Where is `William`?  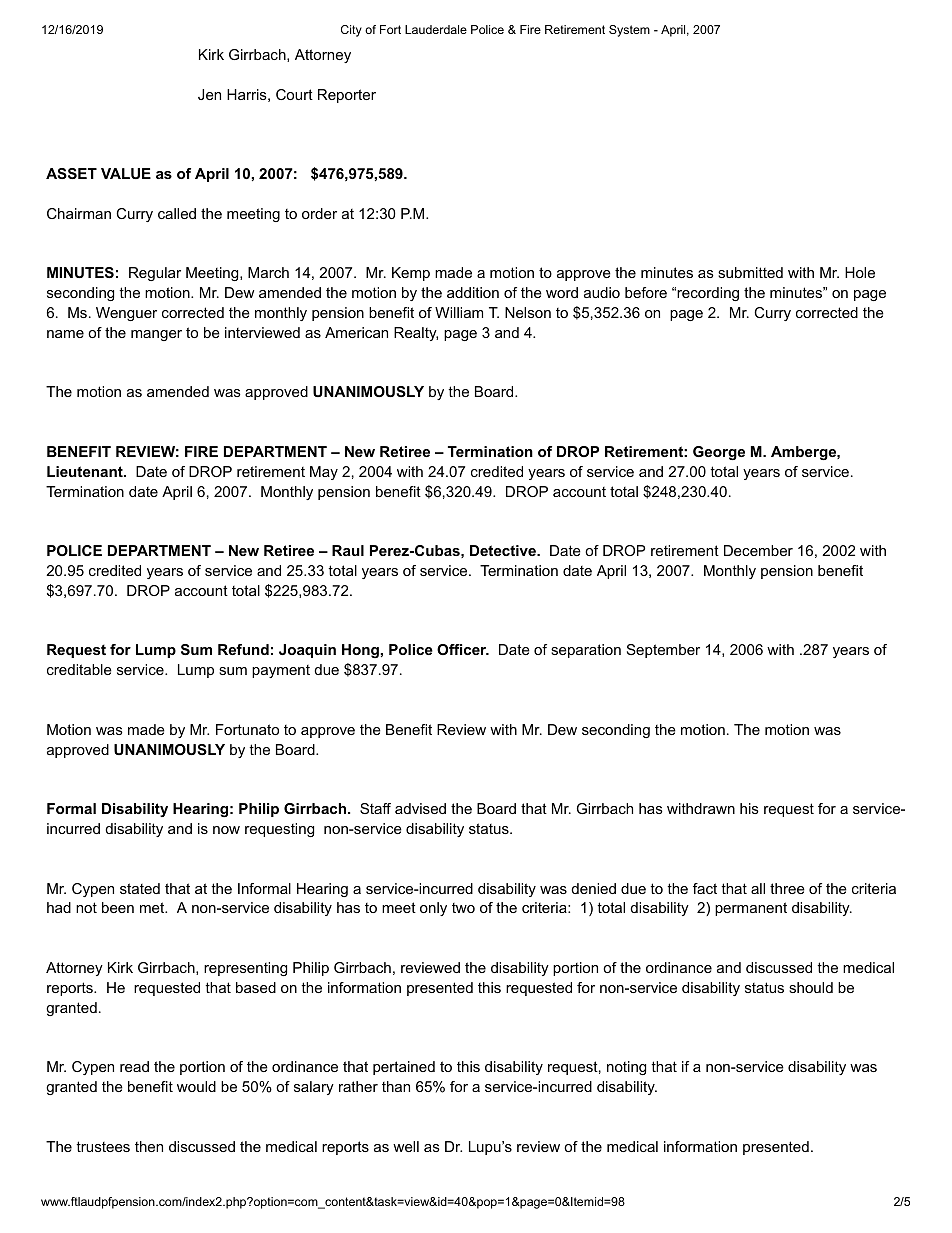
William is located at coordinates (459, 312).
